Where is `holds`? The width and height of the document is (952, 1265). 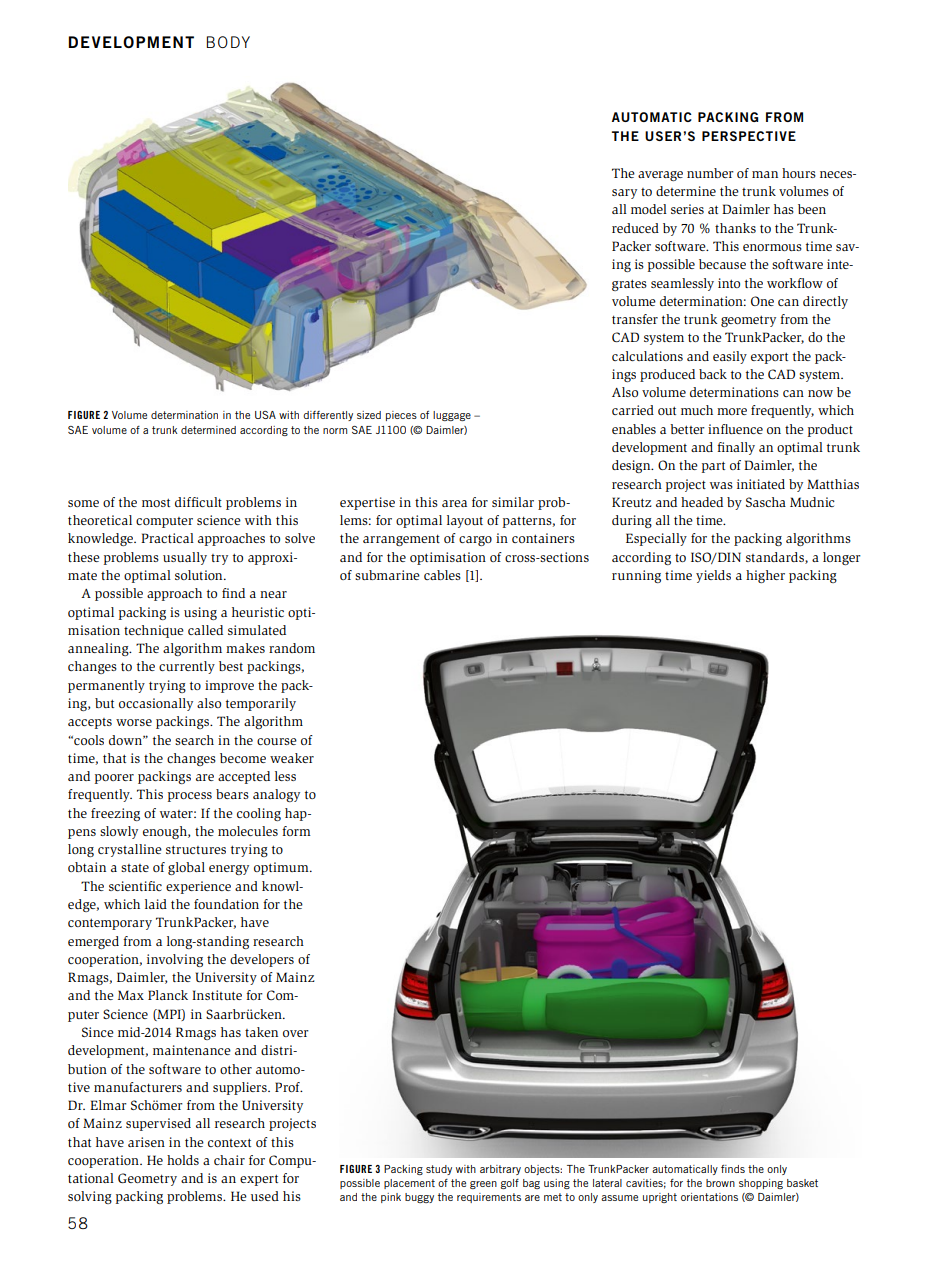
holds is located at coordinates (183, 1160).
